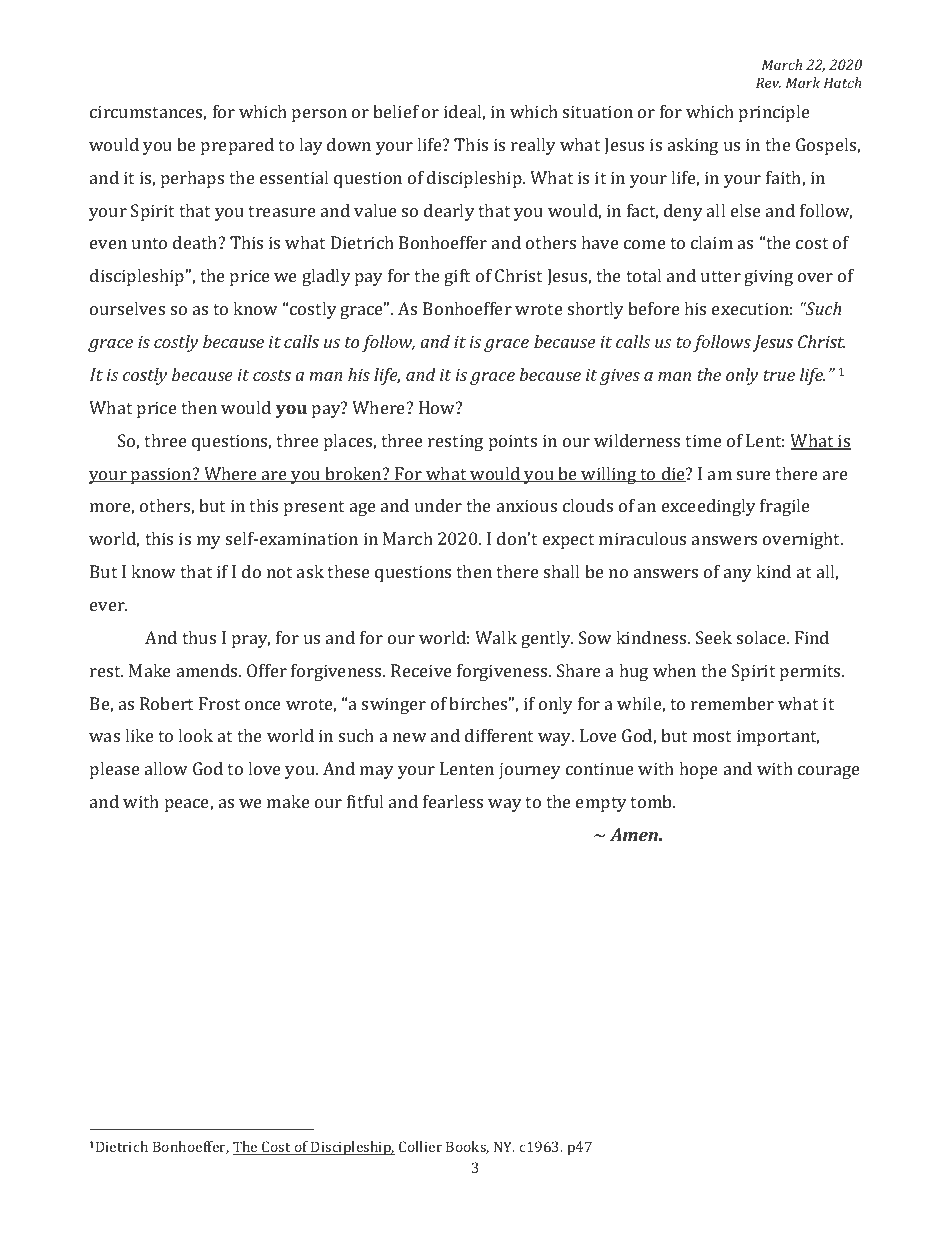 This image has height=1233, width=952. What do you see at coordinates (774, 113) in the image?
I see `principle` at bounding box center [774, 113].
